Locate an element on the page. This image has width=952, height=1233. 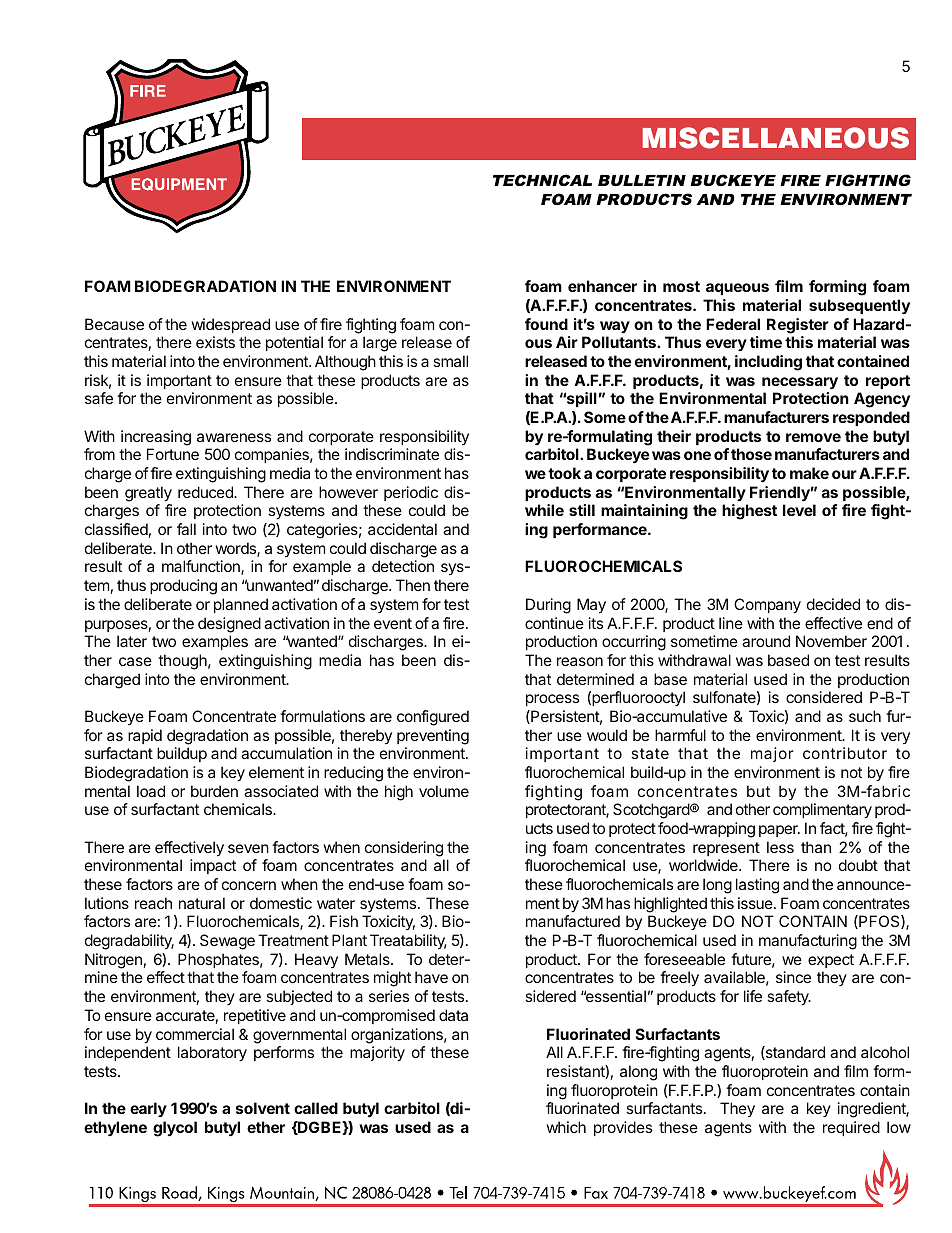
volume is located at coordinates (444, 791).
